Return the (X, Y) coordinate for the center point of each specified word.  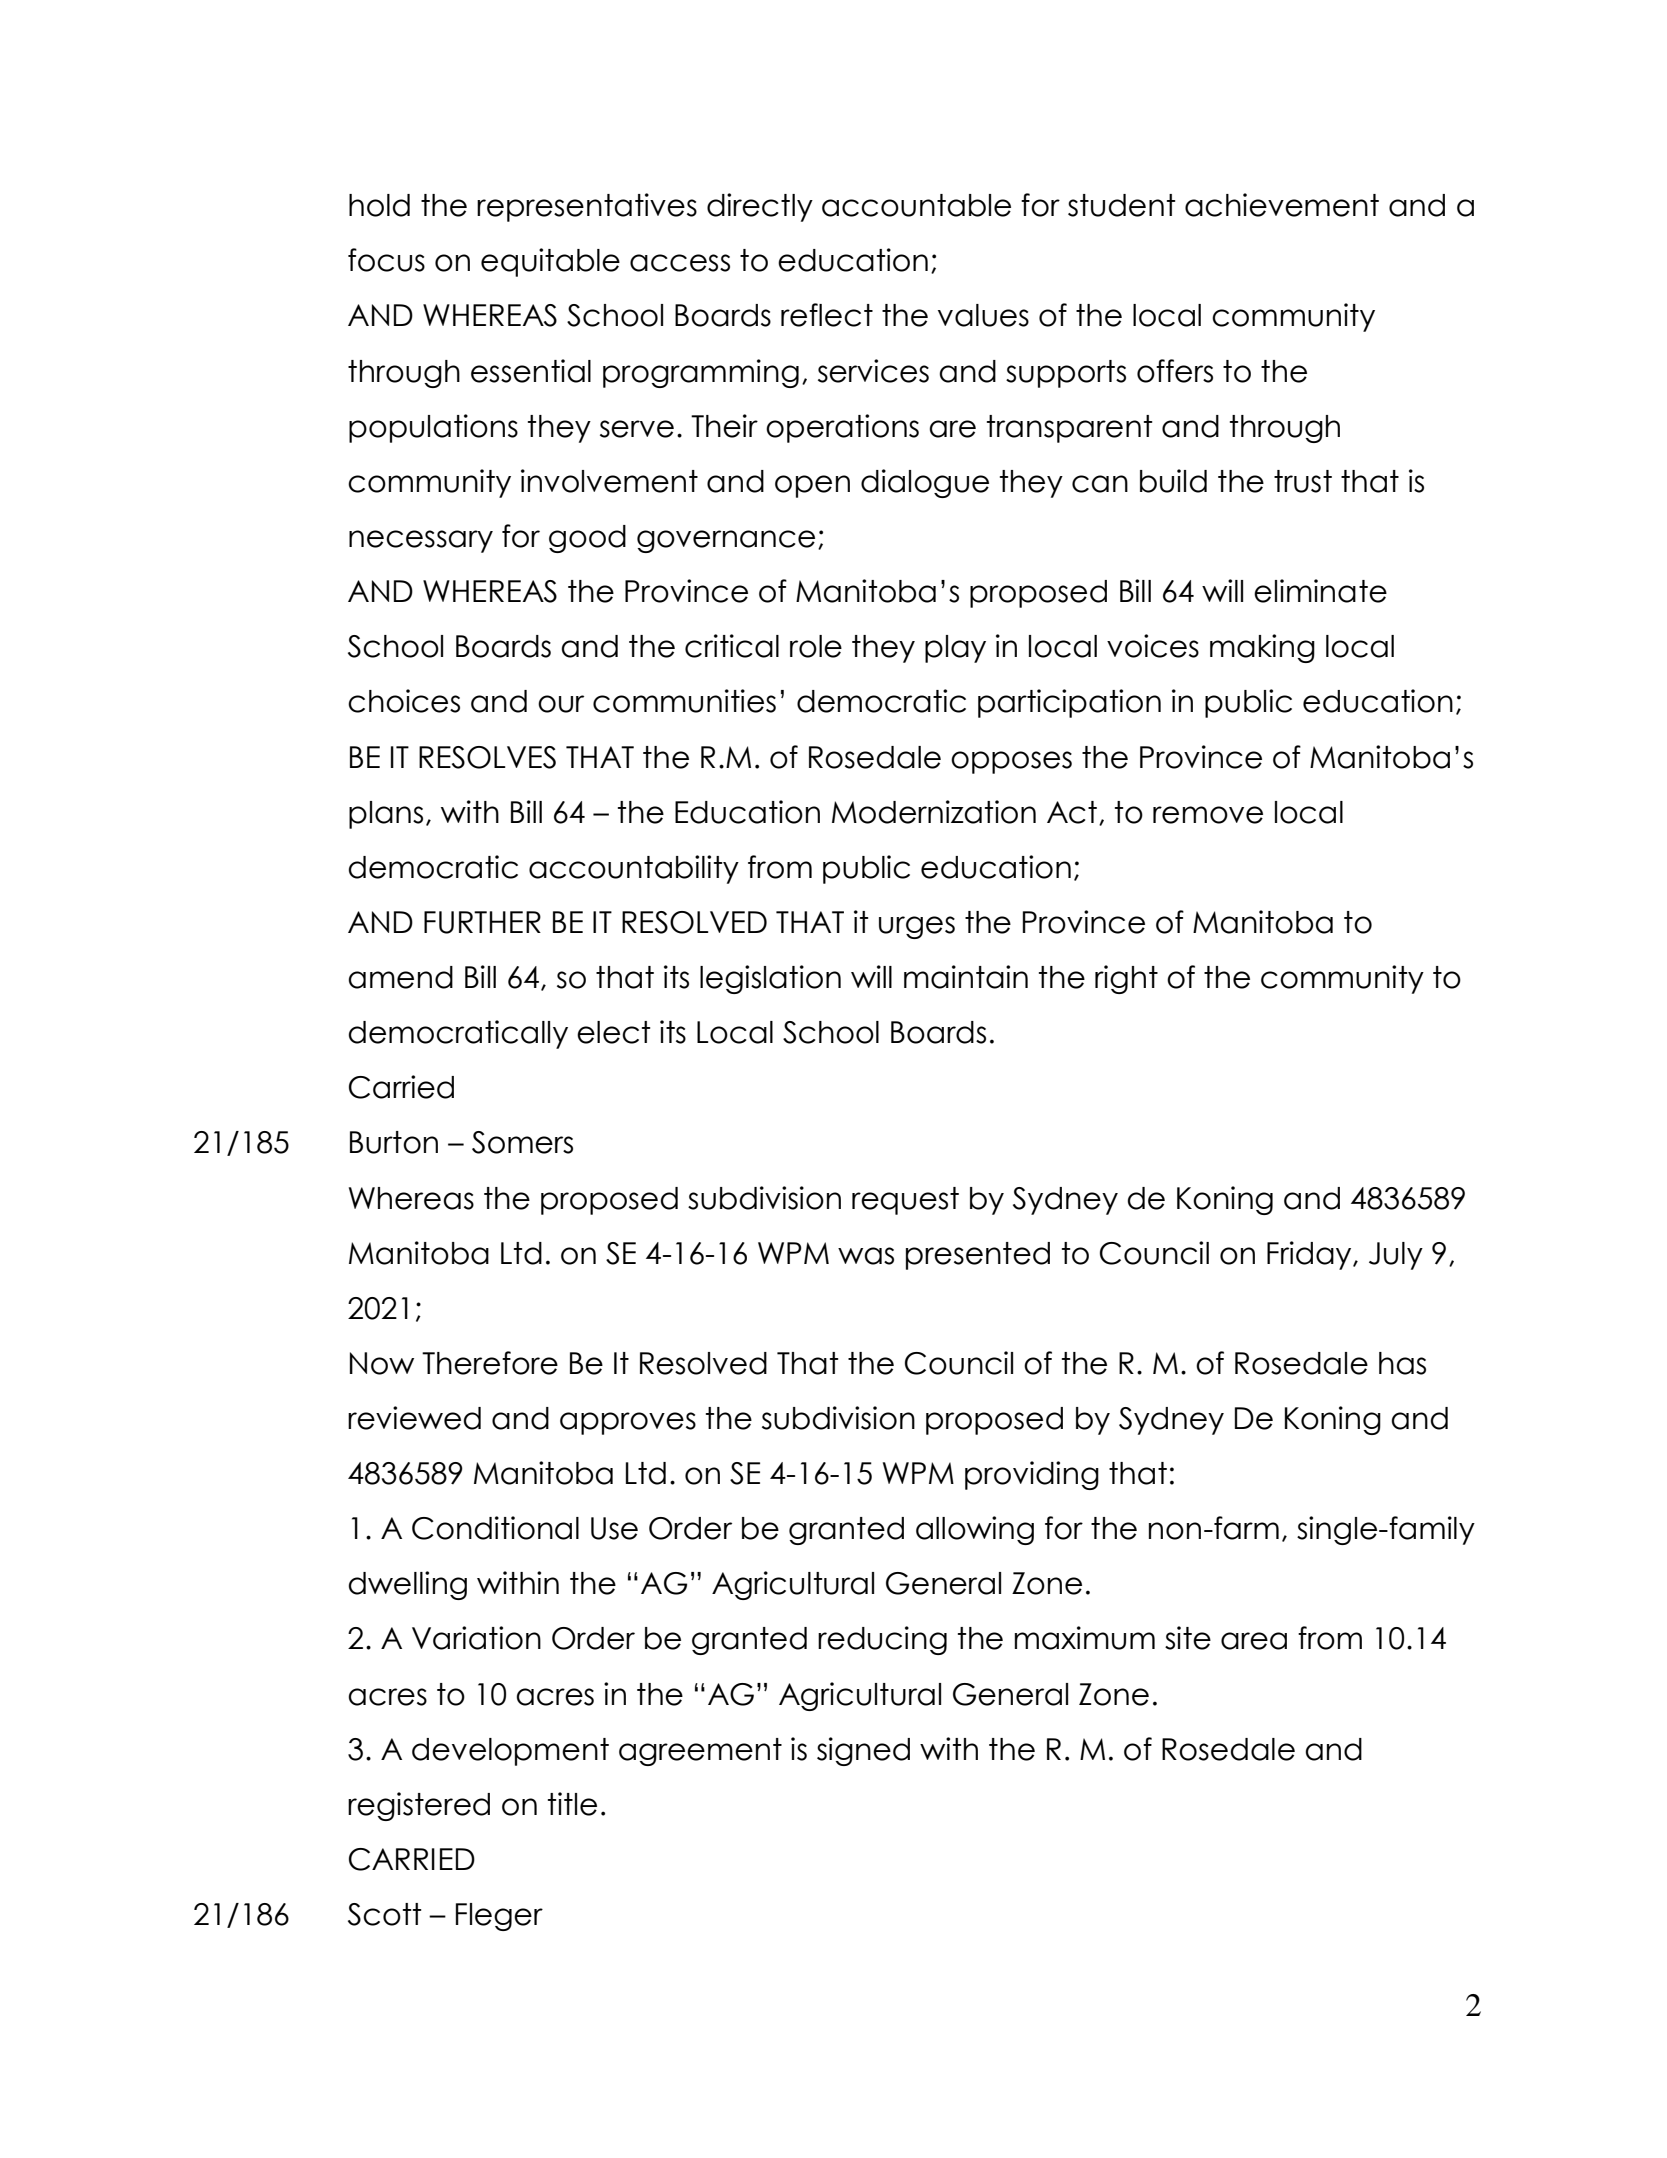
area (1254, 1641)
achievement (1282, 205)
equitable (550, 262)
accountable (916, 205)
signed (863, 1751)
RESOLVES (487, 757)
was (866, 1256)
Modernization (934, 812)
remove (1208, 815)
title (572, 1804)
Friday (1310, 1255)
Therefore (490, 1363)
